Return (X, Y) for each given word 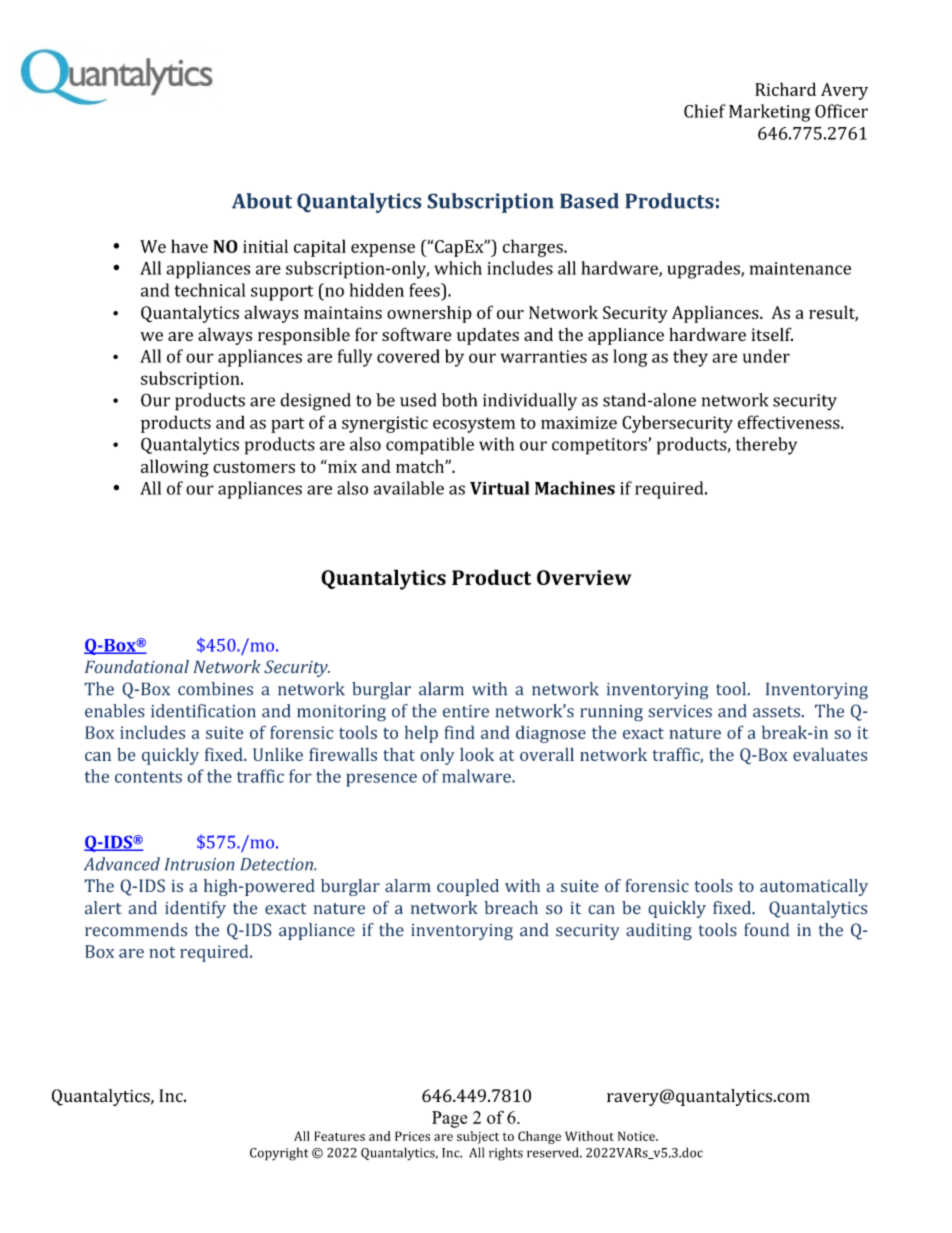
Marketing (769, 113)
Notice (637, 1136)
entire (466, 711)
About (262, 201)
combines (215, 689)
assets (777, 712)
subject (478, 1137)
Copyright (279, 1154)
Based (589, 201)
